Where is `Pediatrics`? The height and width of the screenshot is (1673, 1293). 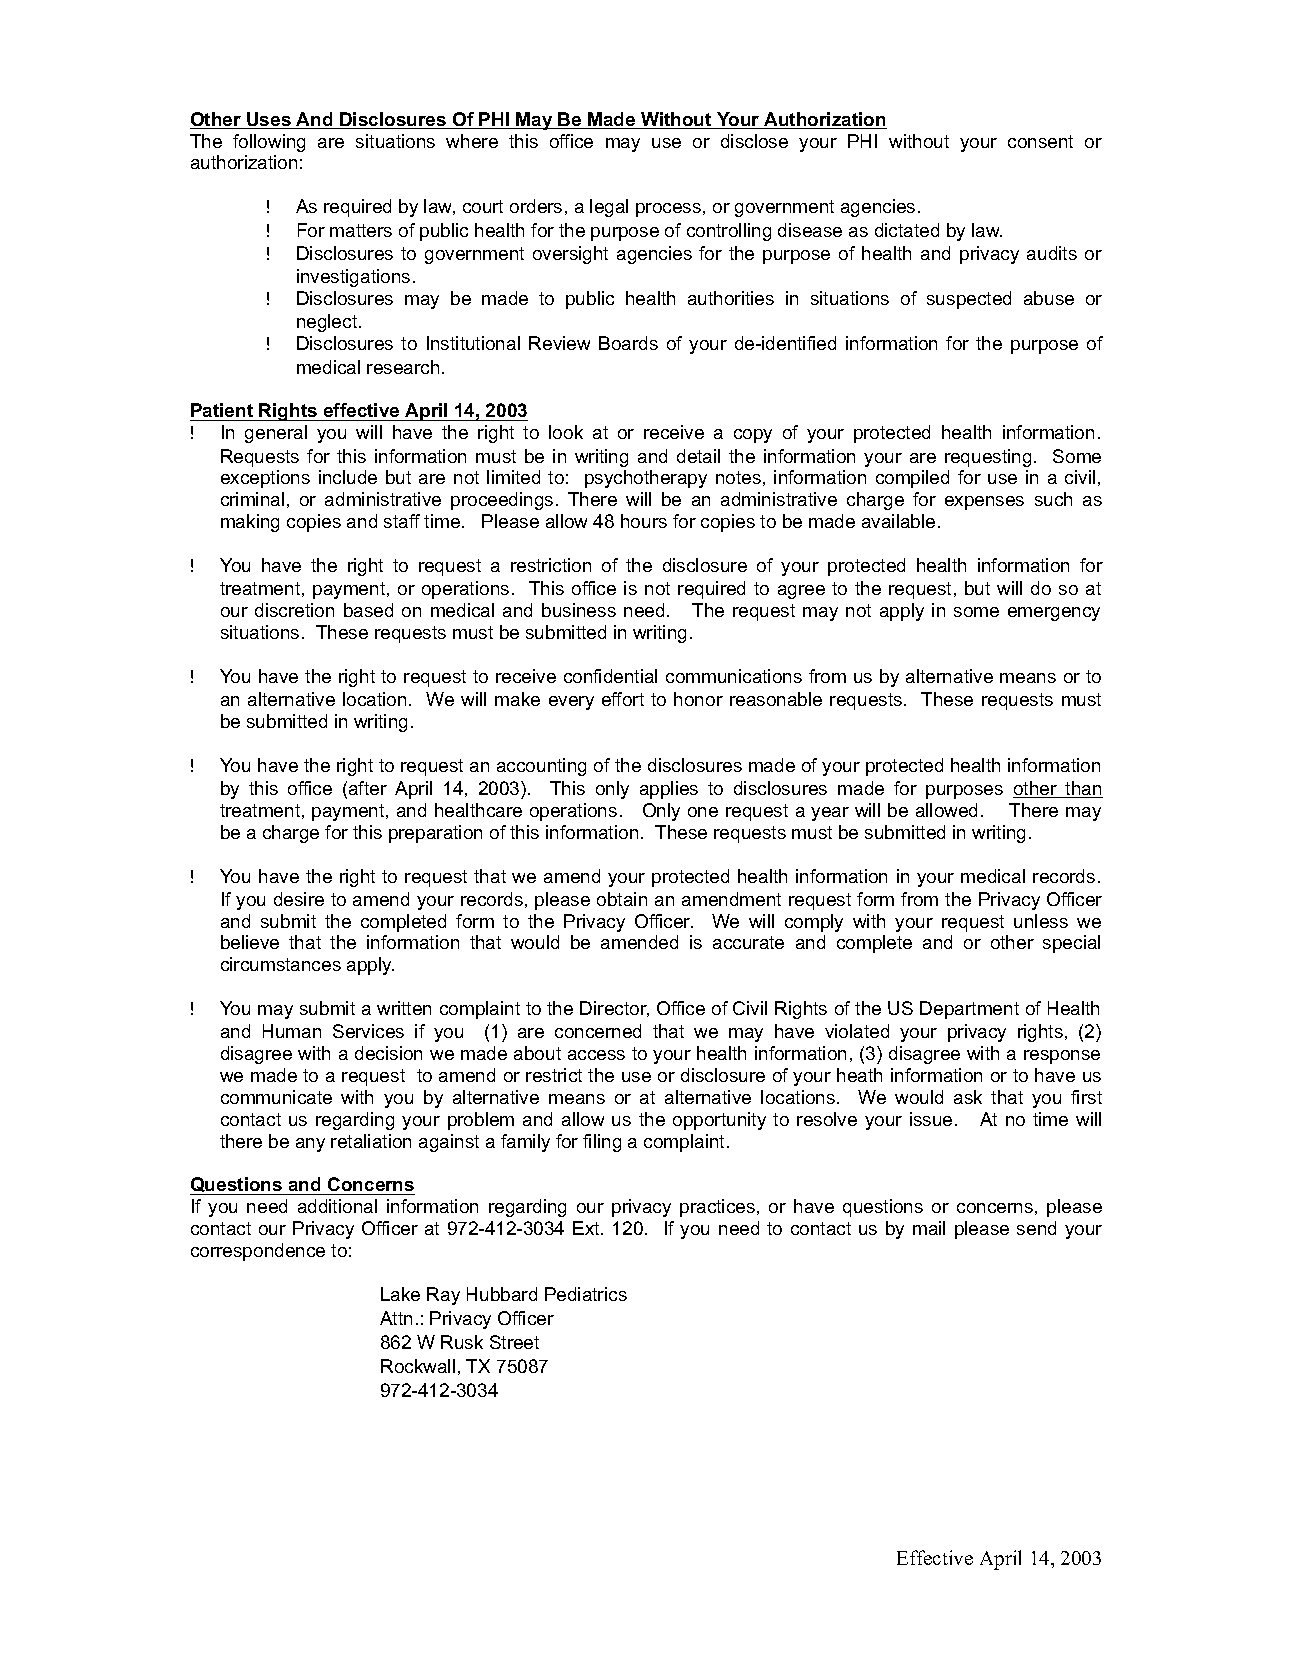 Pediatrics is located at coordinates (586, 1294).
